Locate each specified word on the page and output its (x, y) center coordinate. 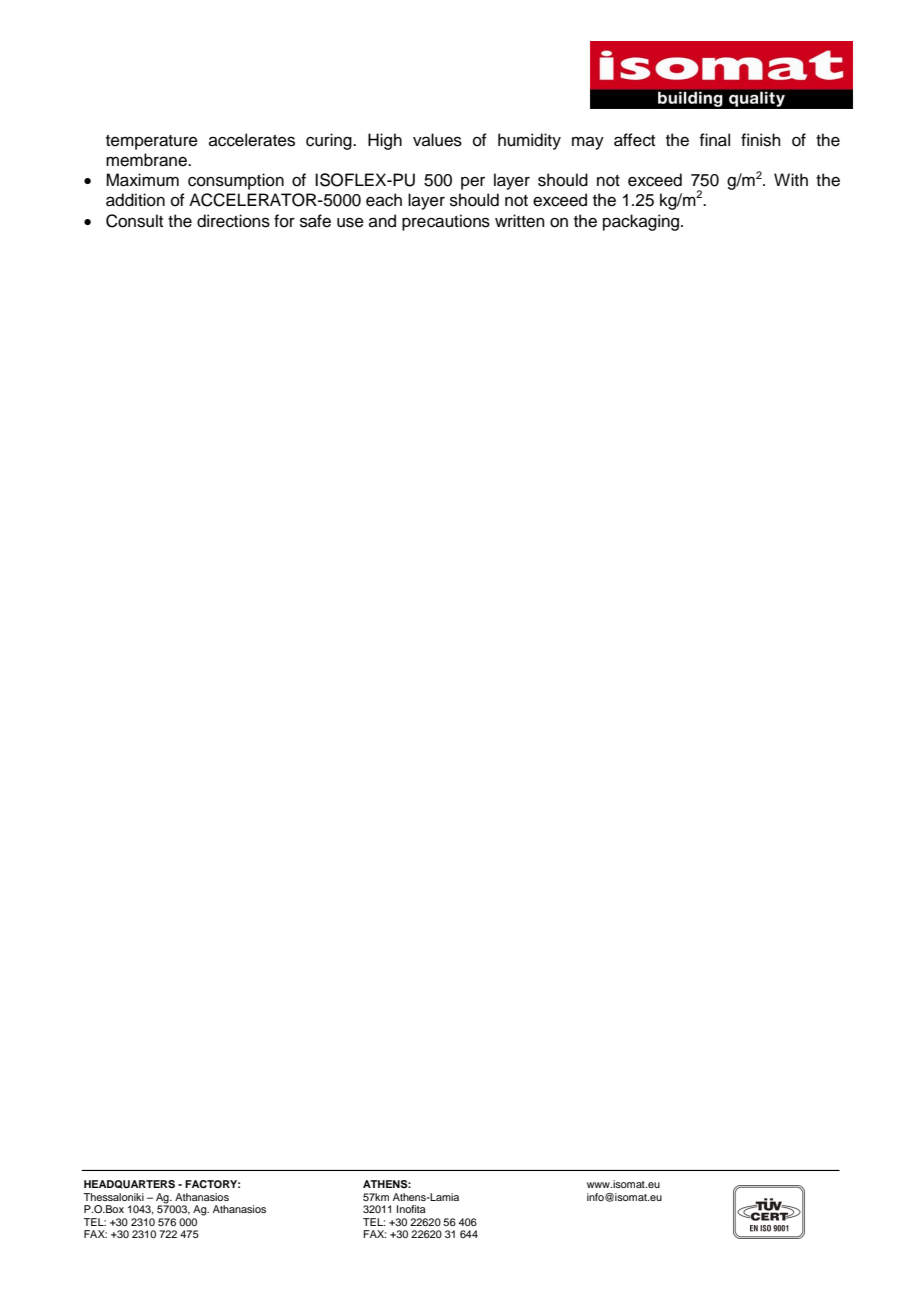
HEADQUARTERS (129, 1184)
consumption (236, 181)
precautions (446, 222)
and (382, 221)
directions (233, 221)
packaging (641, 222)
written (520, 221)
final (715, 140)
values (437, 140)
